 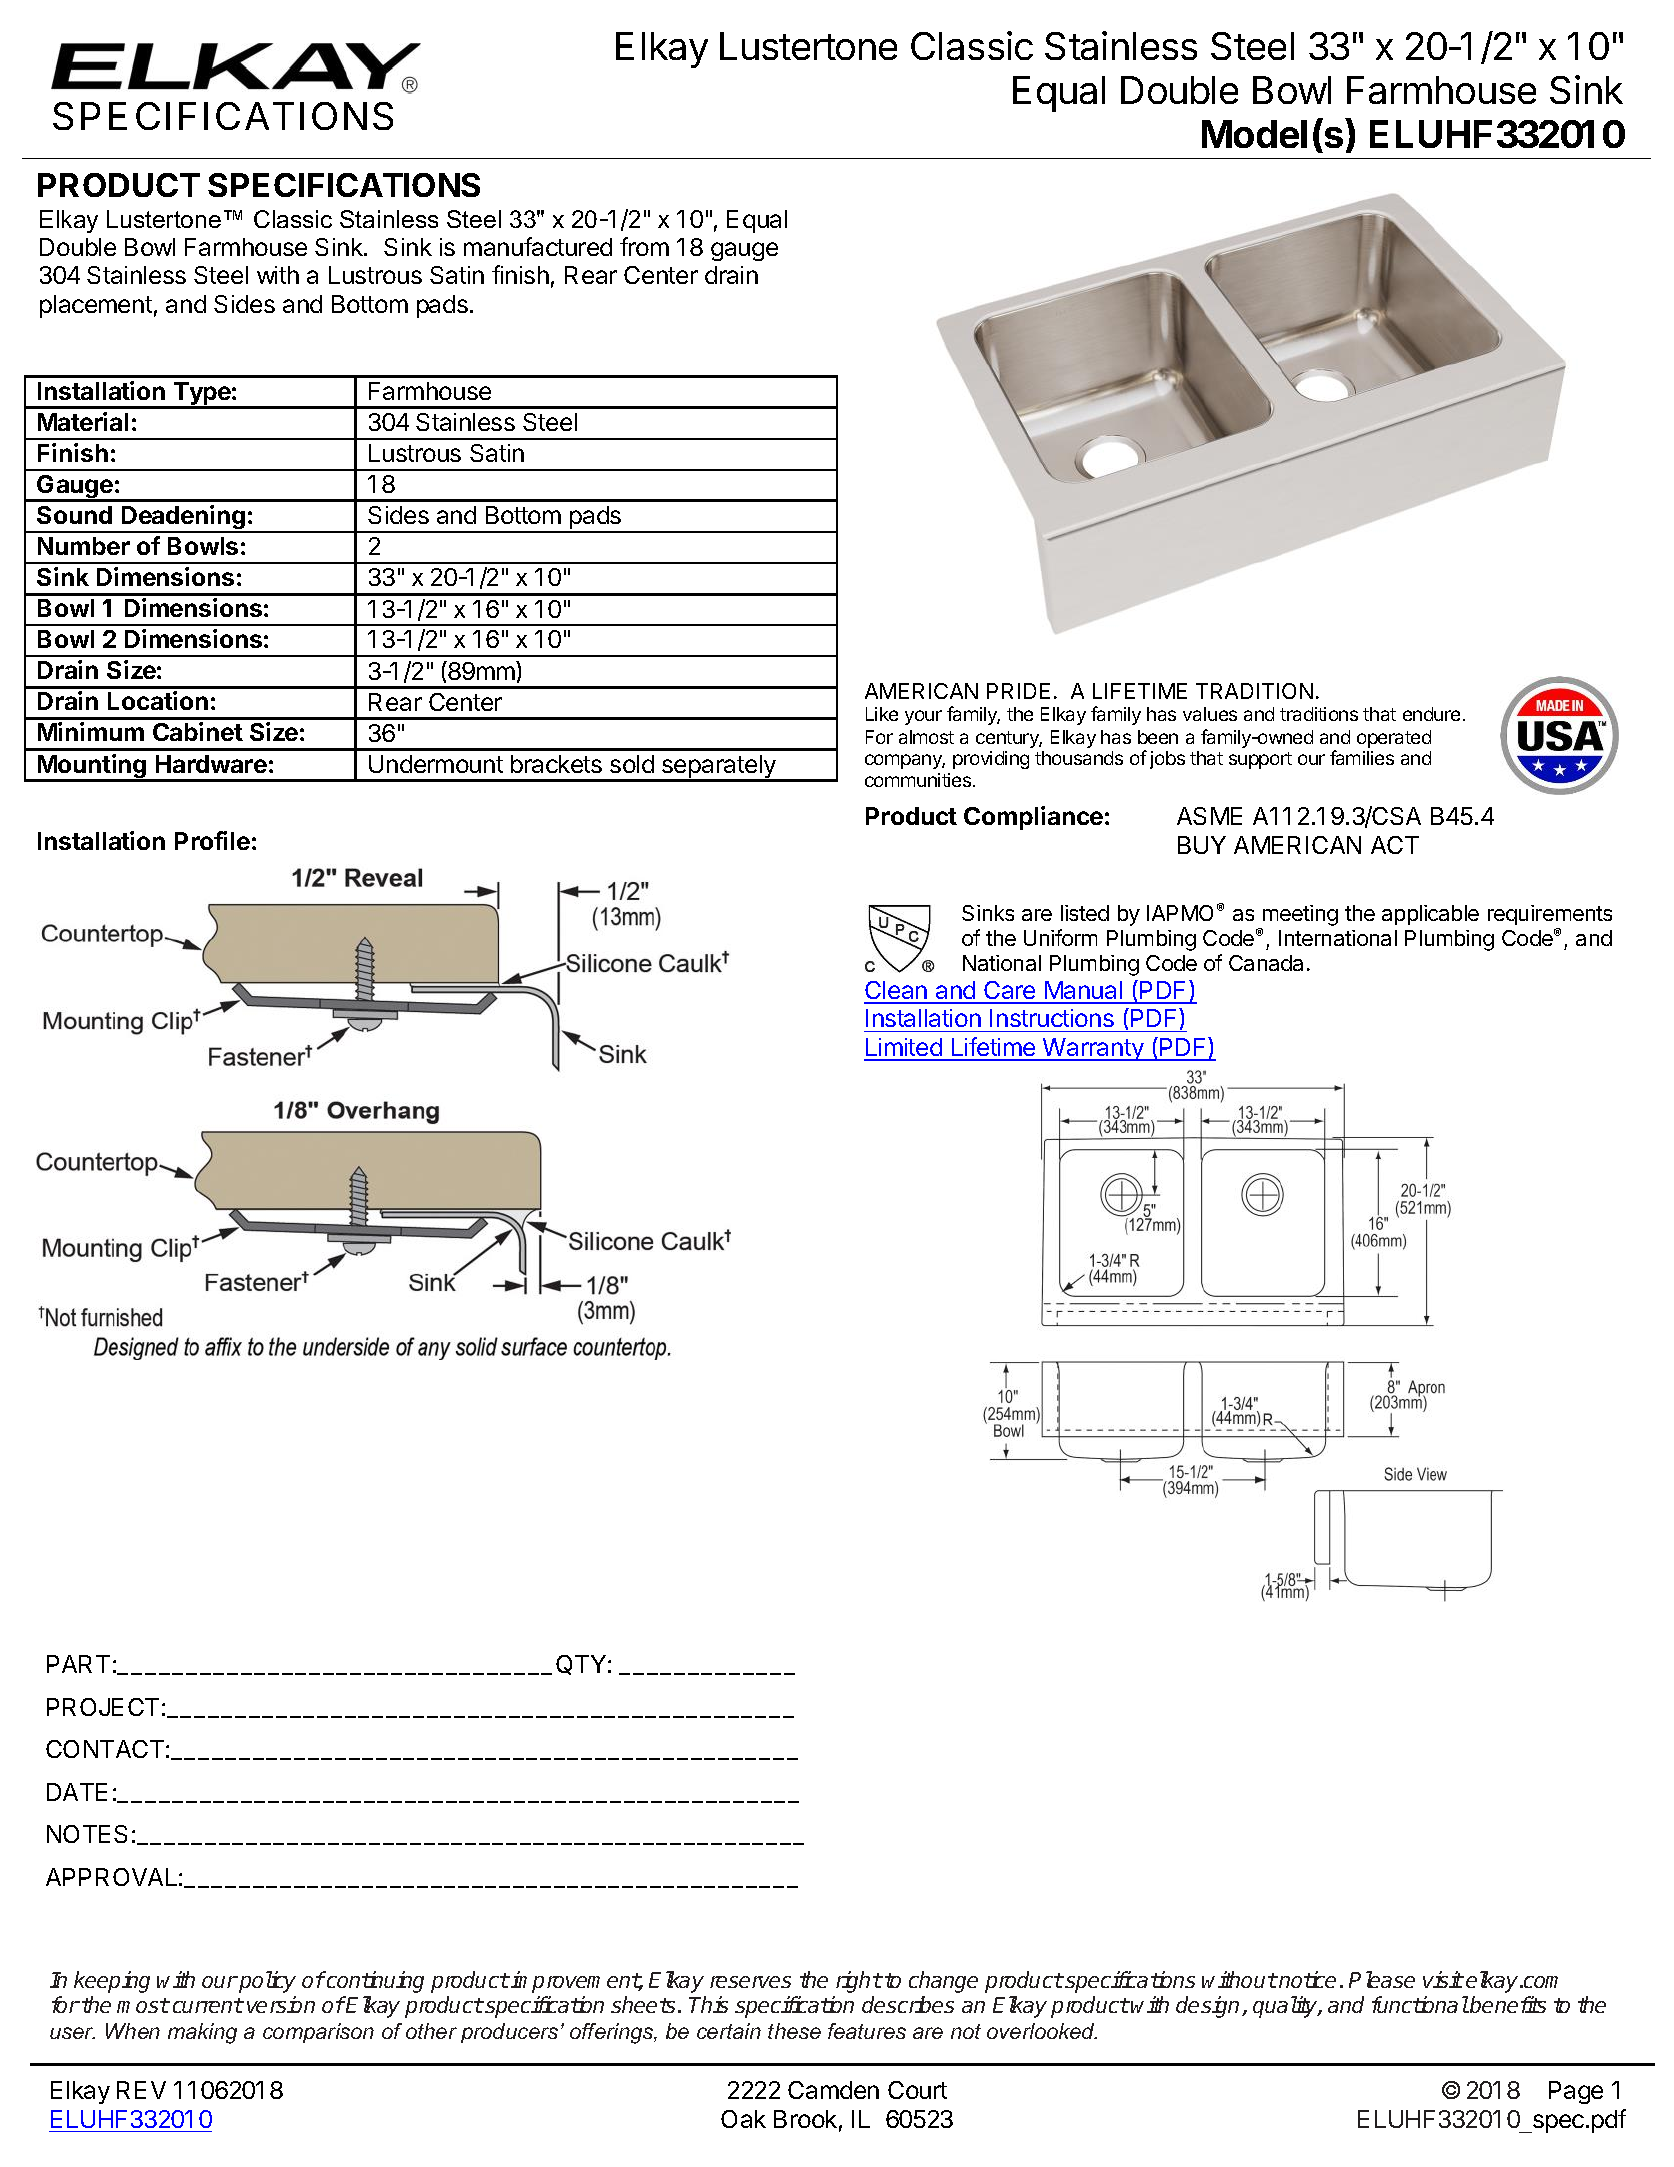 What do you see at coordinates (212, 840) in the screenshot?
I see `Profile` at bounding box center [212, 840].
